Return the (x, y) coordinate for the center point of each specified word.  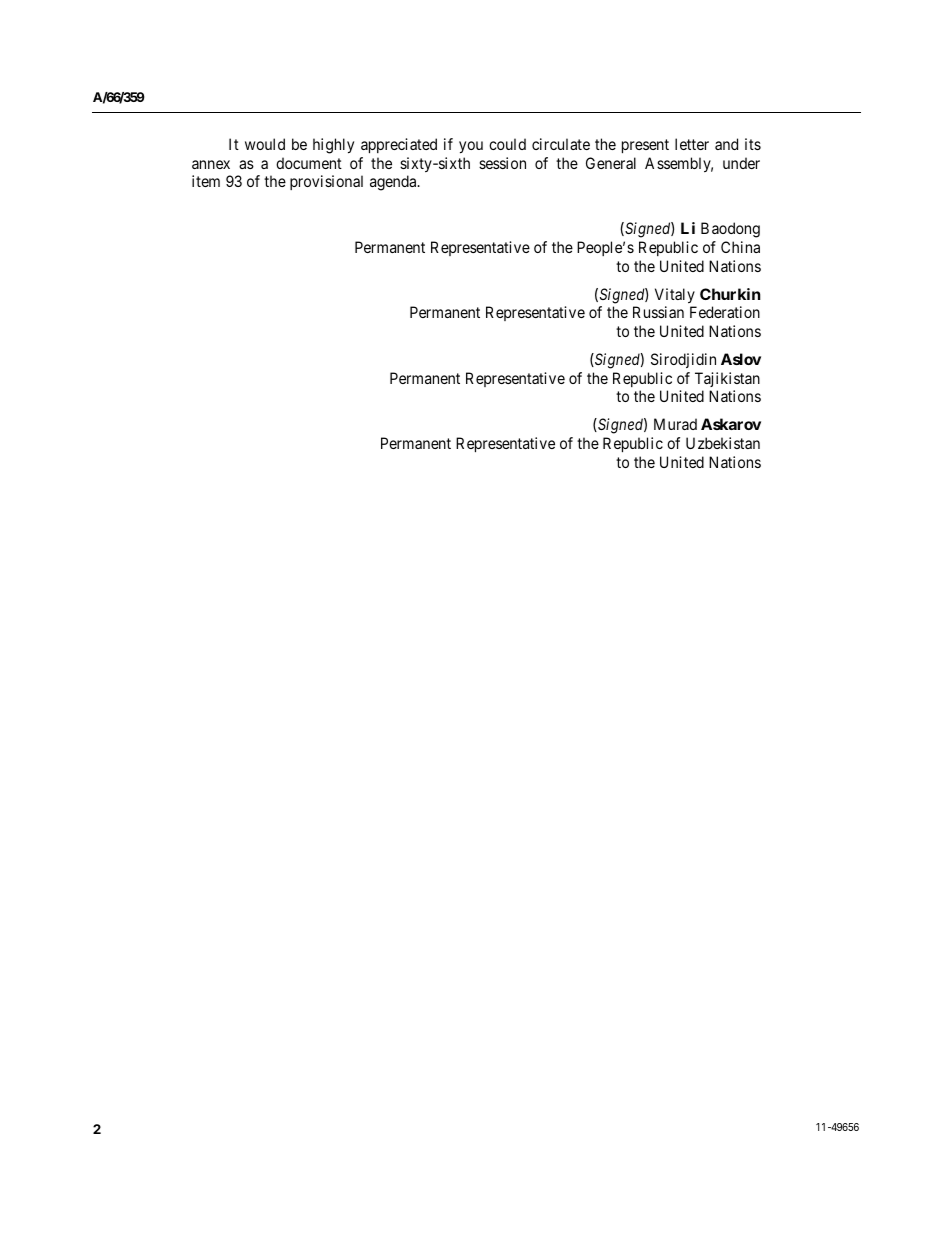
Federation (725, 312)
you (471, 147)
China (740, 247)
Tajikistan (727, 379)
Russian (658, 312)
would (265, 144)
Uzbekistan (723, 443)
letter (692, 144)
